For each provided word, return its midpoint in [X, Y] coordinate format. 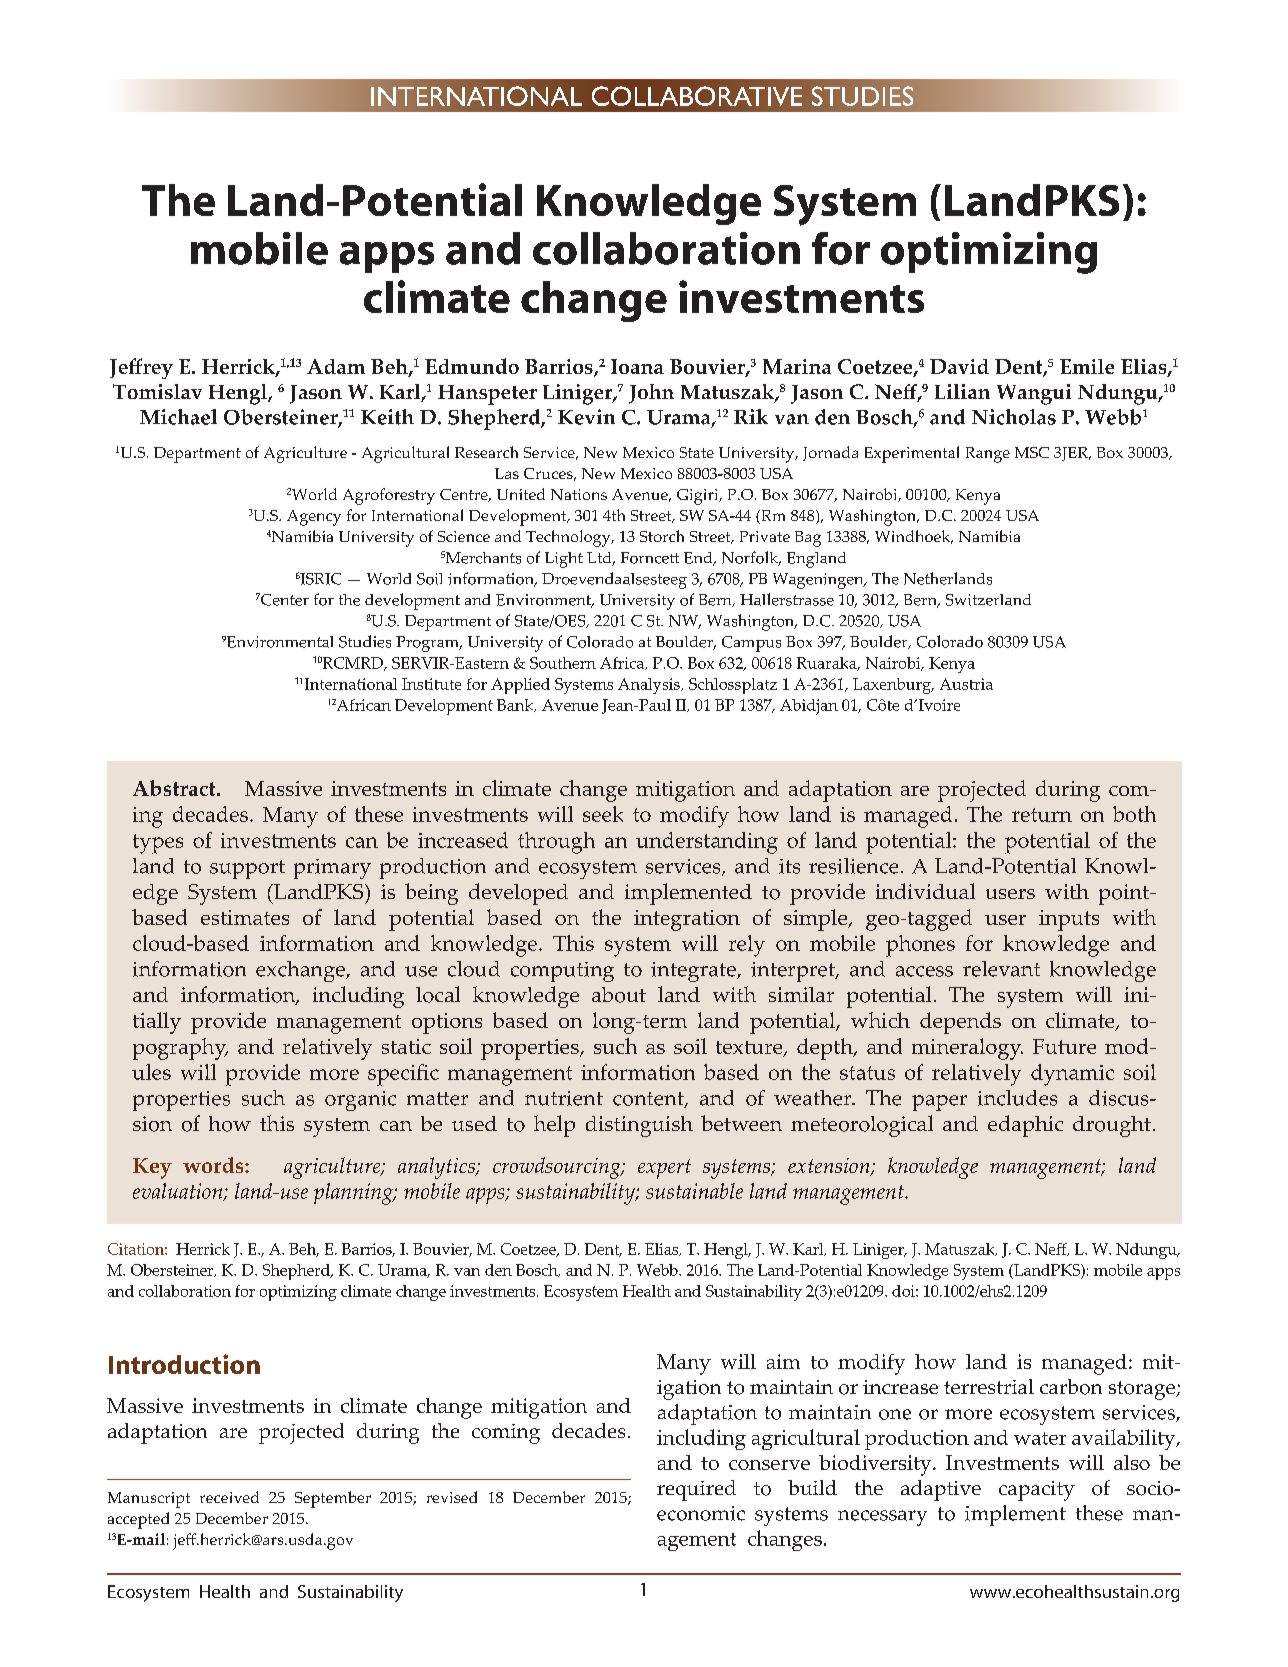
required [696, 1490]
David [959, 366]
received [229, 1497]
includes [1017, 1098]
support [247, 869]
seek [603, 814]
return [1042, 815]
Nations [579, 494]
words [214, 1165]
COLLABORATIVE [697, 96]
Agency [314, 518]
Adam [336, 366]
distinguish [639, 1126]
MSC [1032, 452]
